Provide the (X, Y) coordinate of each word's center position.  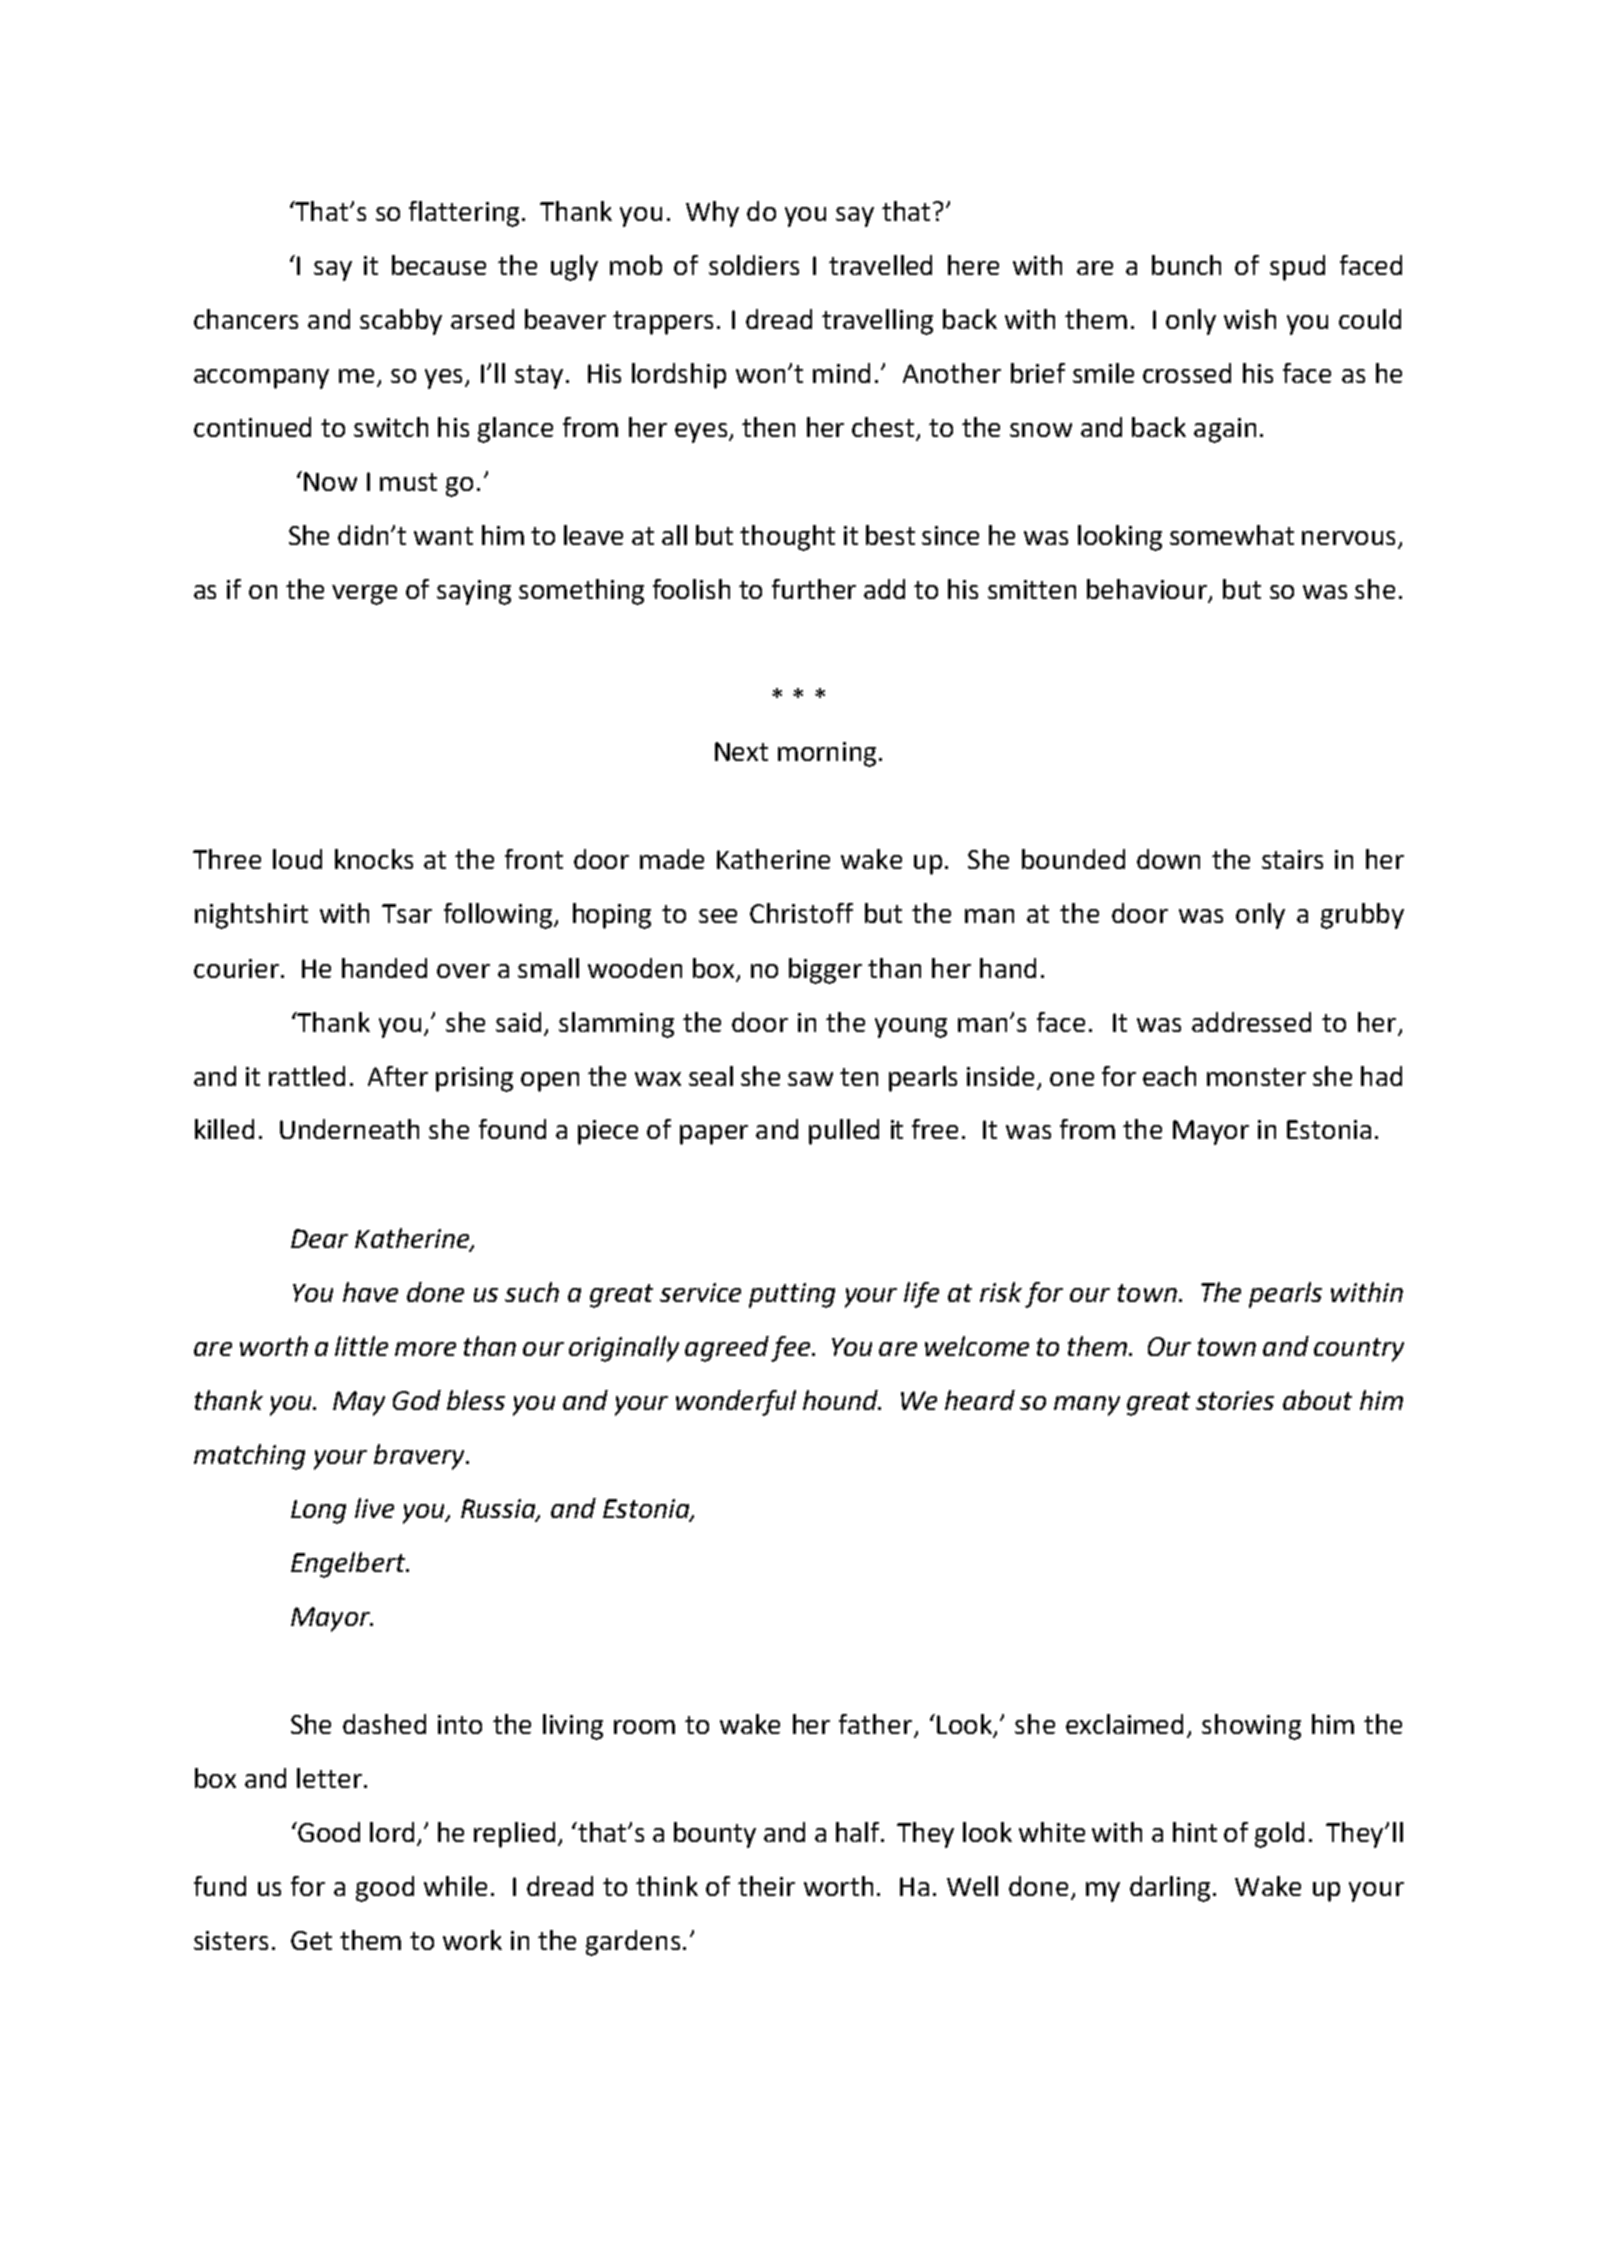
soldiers (754, 265)
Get (311, 1940)
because (439, 265)
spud (1297, 268)
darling (1170, 1889)
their (766, 1886)
